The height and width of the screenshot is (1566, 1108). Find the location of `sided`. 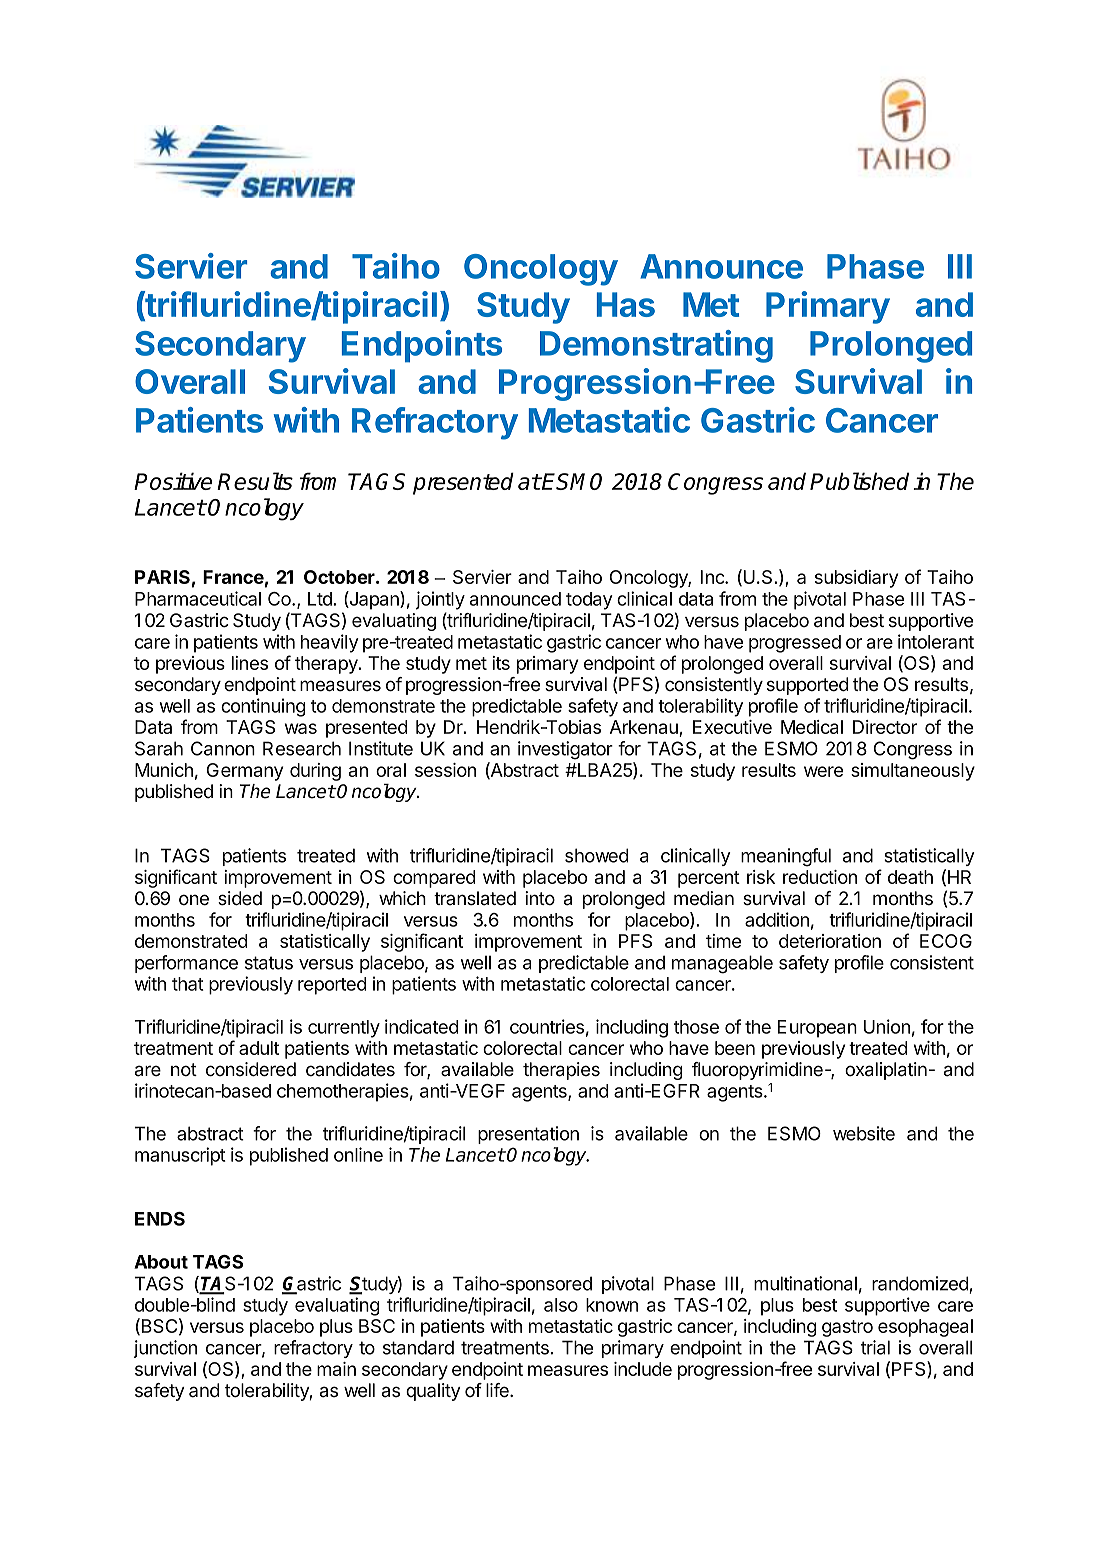

sided is located at coordinates (240, 898).
